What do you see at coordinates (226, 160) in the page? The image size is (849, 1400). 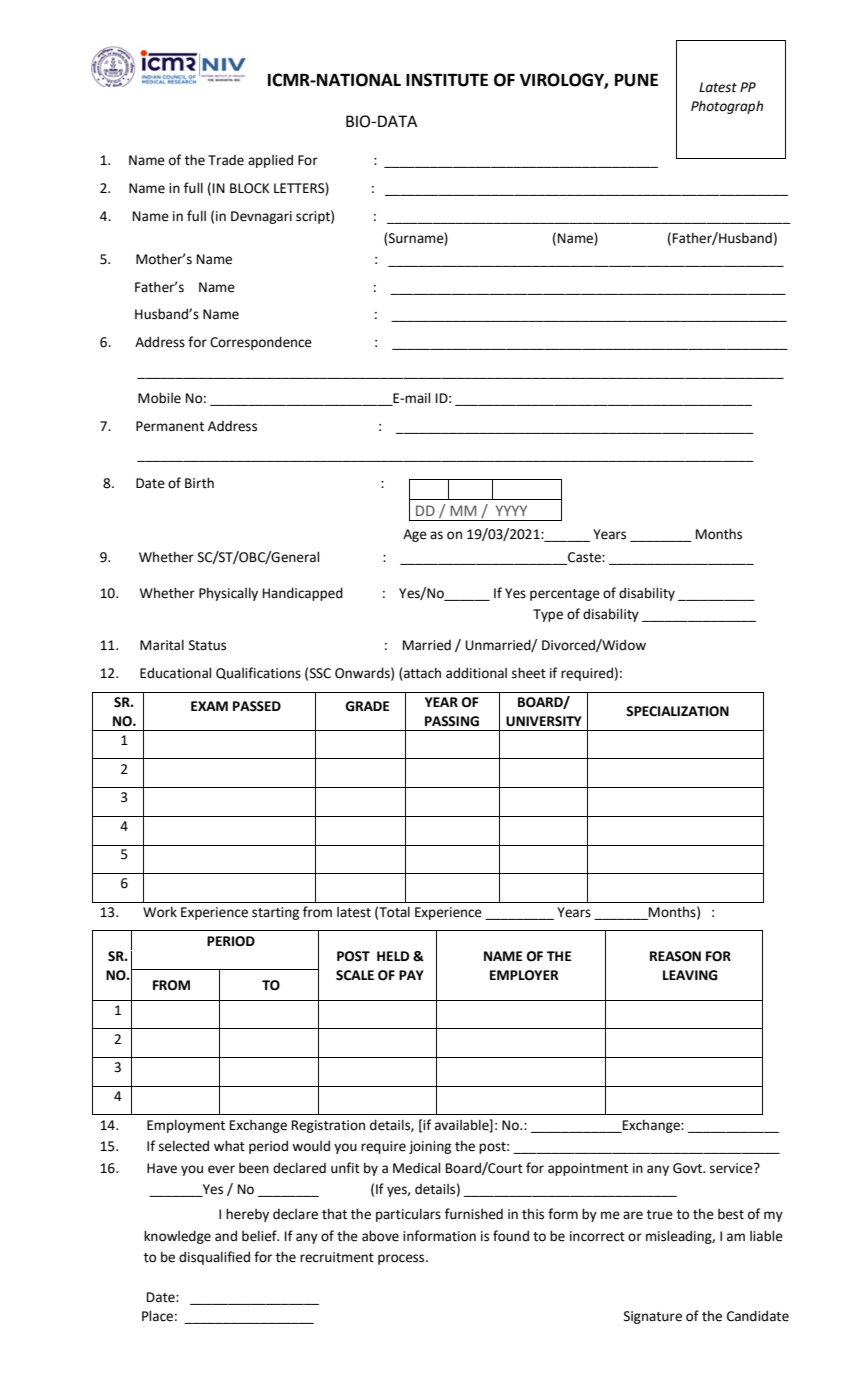 I see `Trade` at bounding box center [226, 160].
